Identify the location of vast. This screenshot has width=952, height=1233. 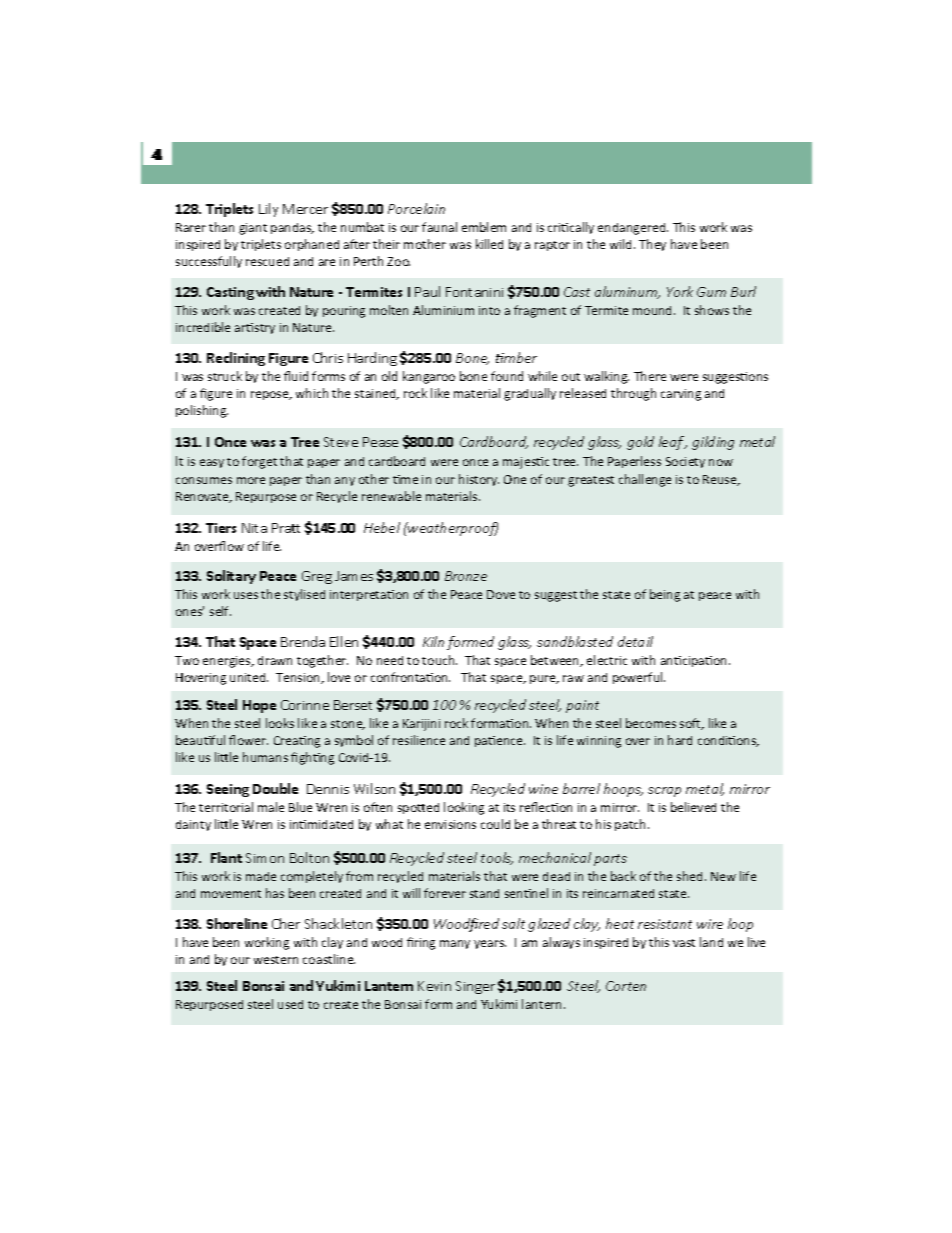
(684, 943).
